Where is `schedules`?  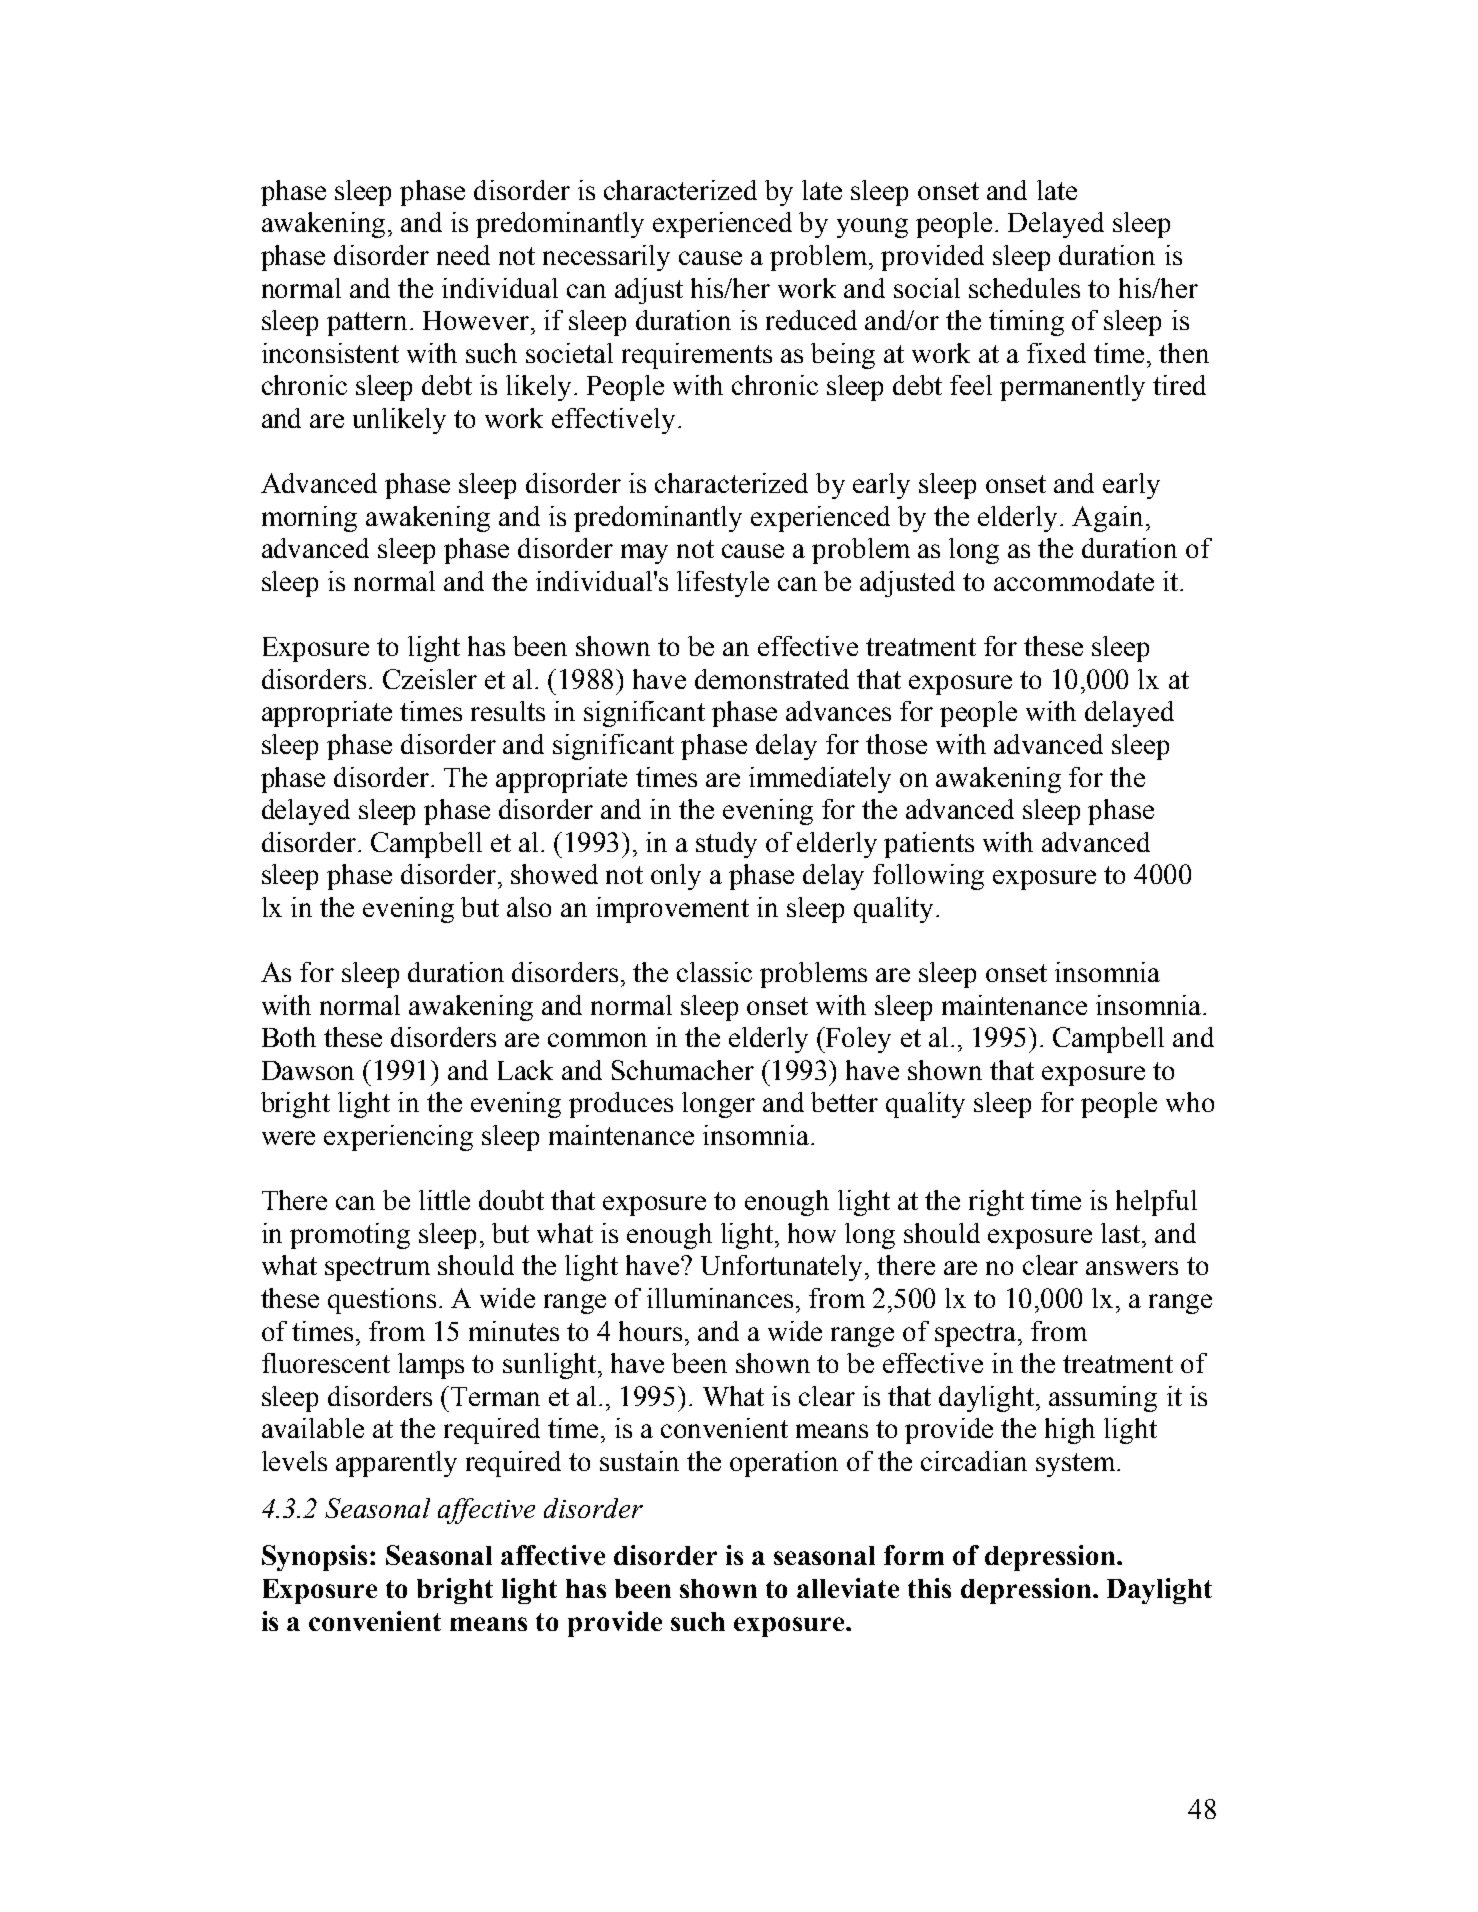
schedules is located at coordinates (1024, 288).
